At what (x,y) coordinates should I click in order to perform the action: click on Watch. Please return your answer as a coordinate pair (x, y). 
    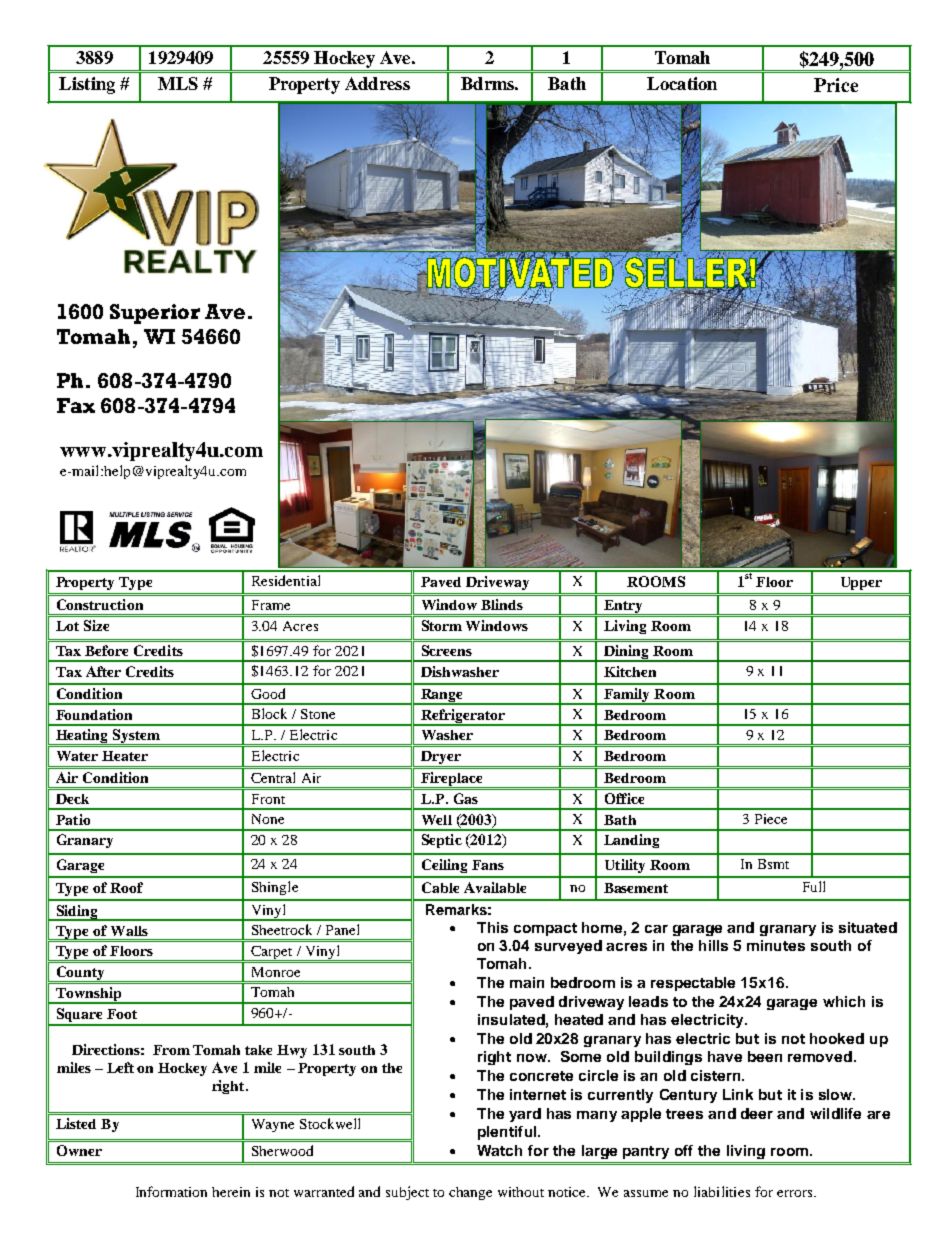
    Looking at the image, I should click on (499, 1150).
